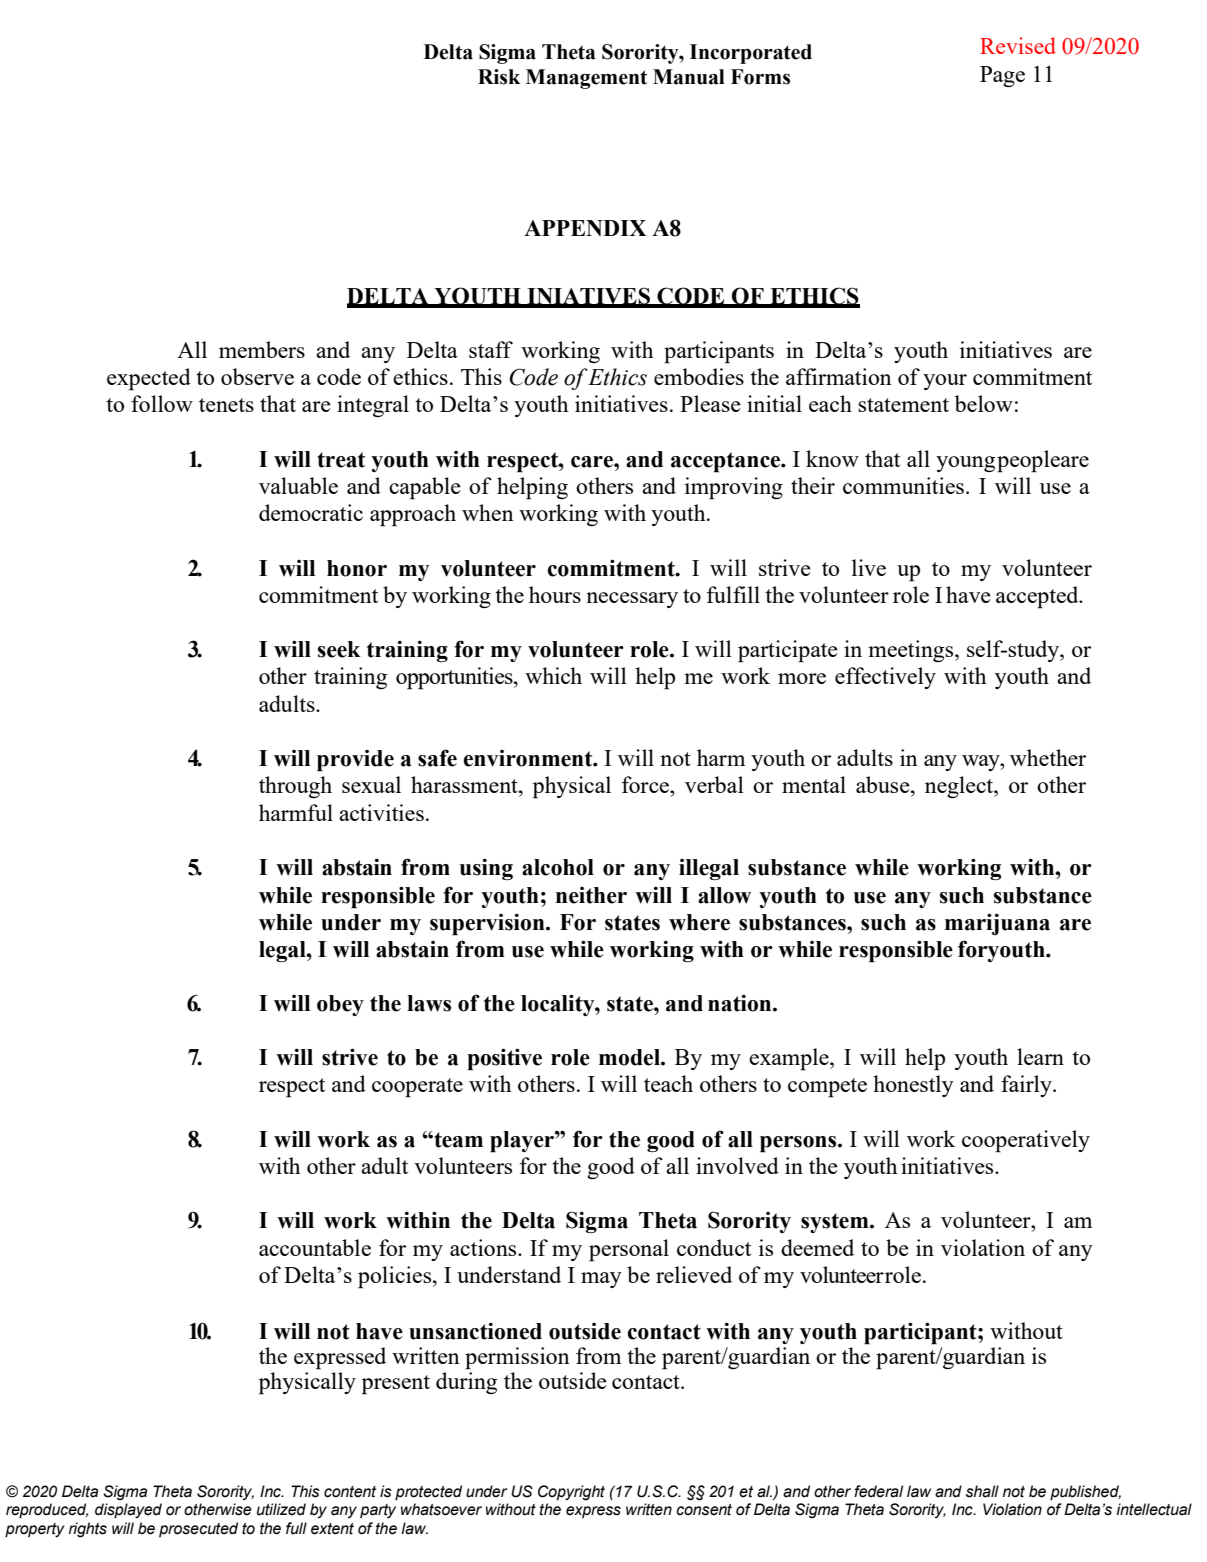 Image resolution: width=1207 pixels, height=1562 pixels. What do you see at coordinates (555, 594) in the document?
I see `hours` at bounding box center [555, 594].
